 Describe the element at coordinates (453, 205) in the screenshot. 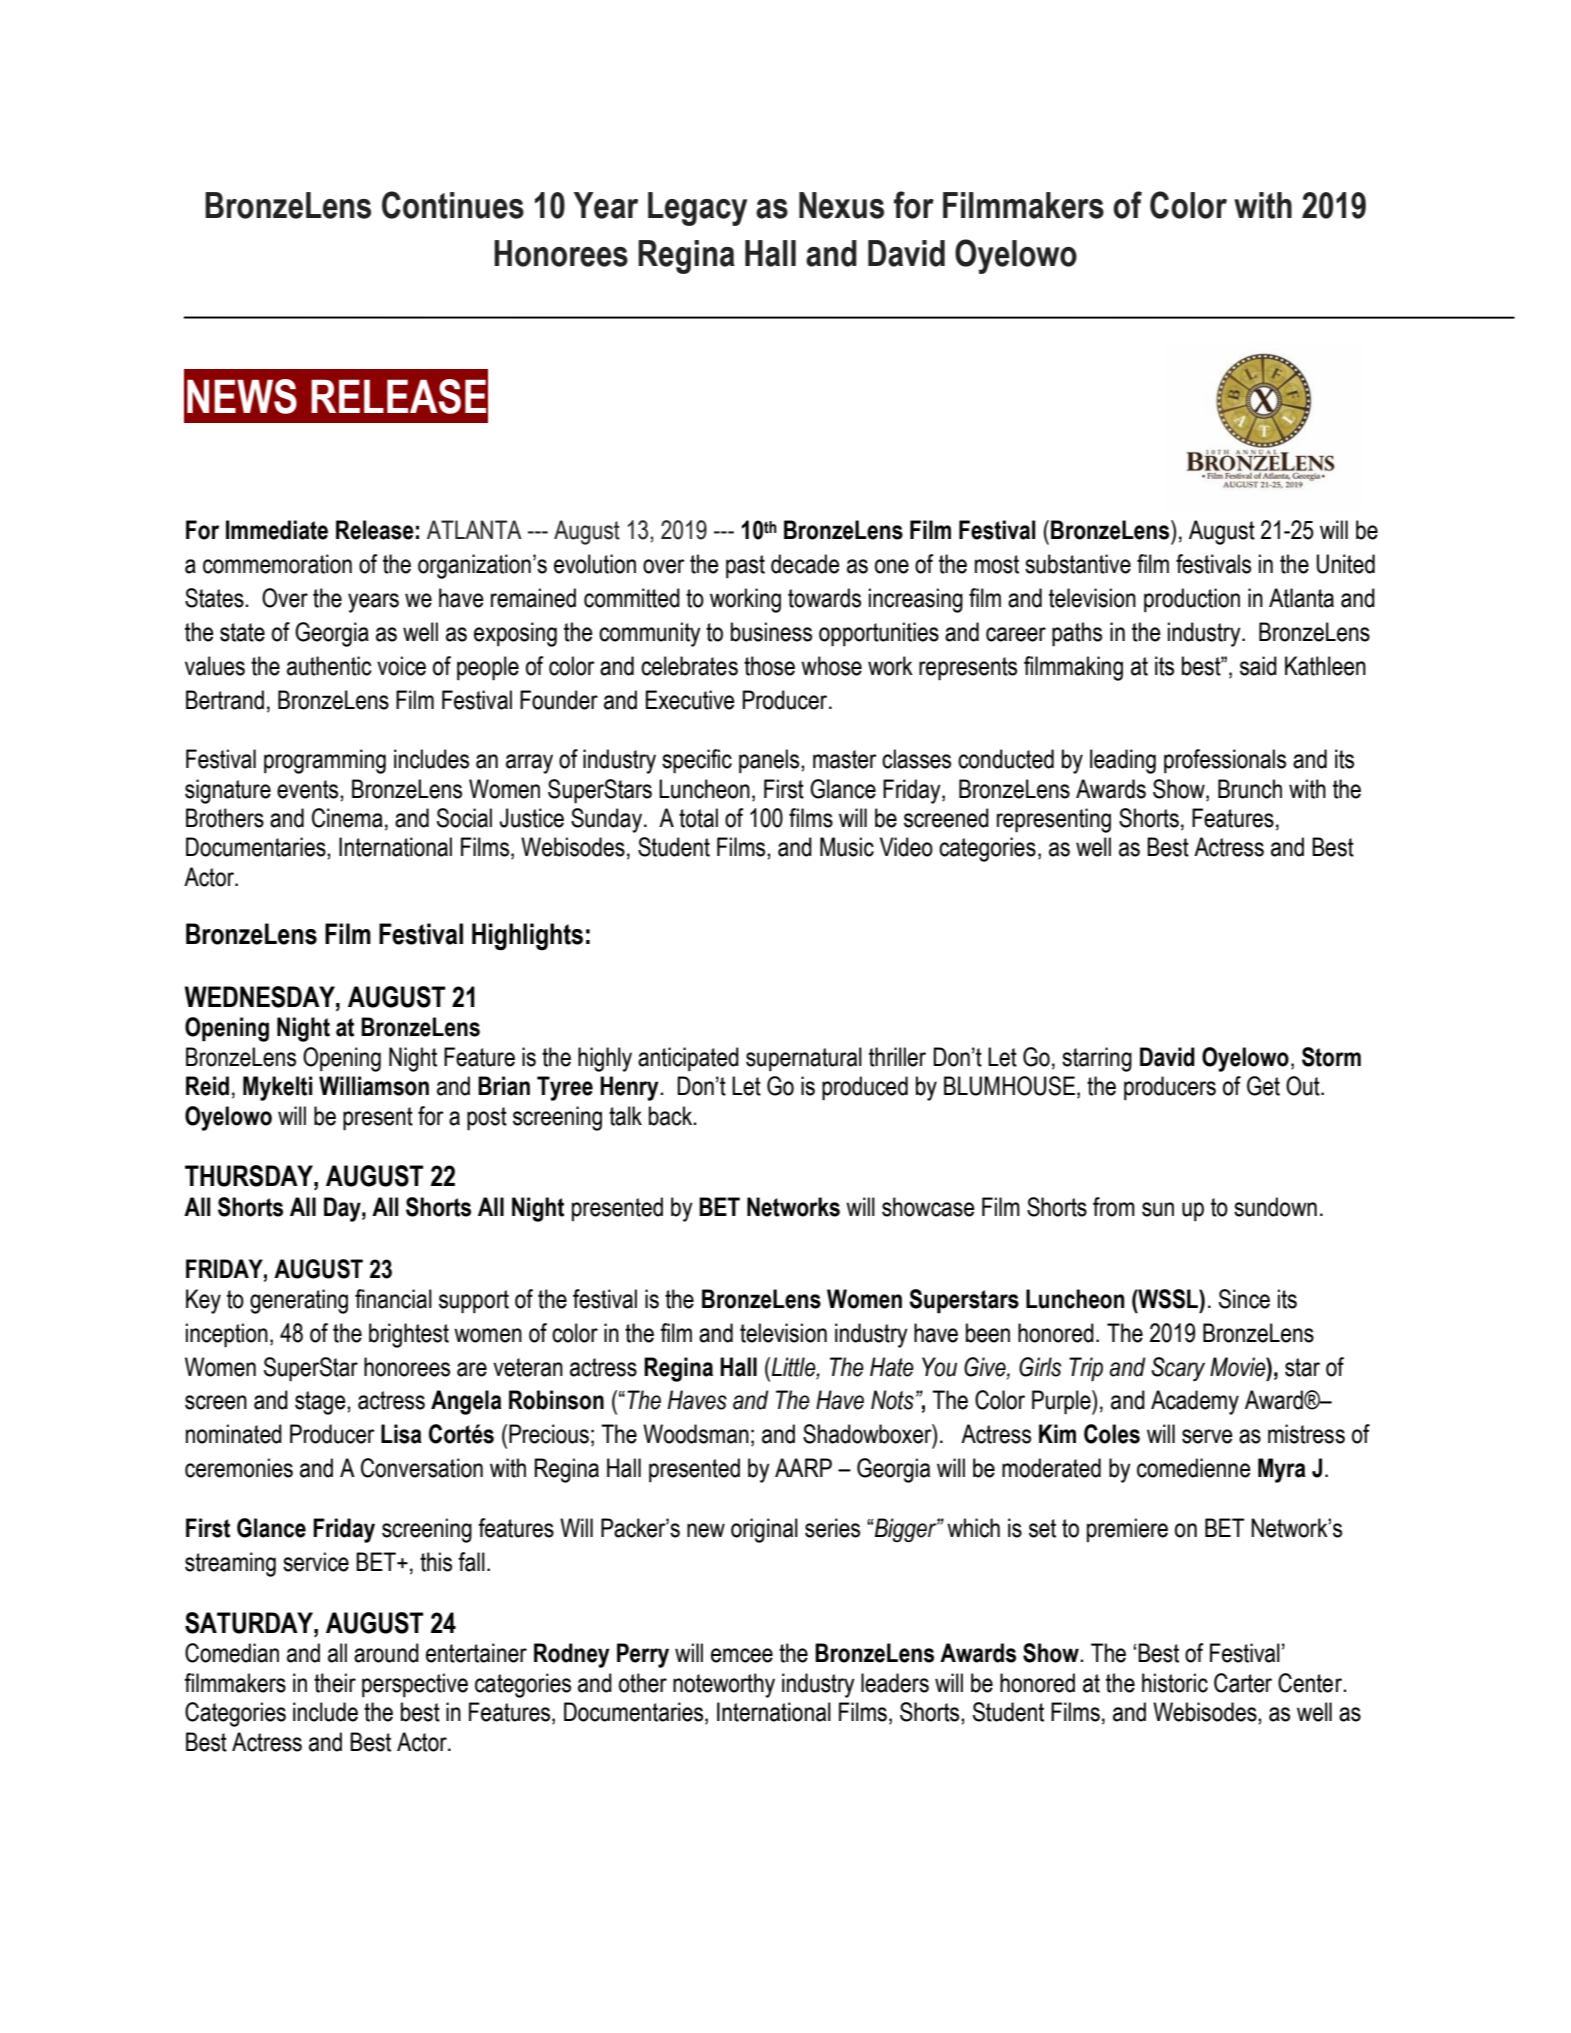

I see `Continues` at that location.
